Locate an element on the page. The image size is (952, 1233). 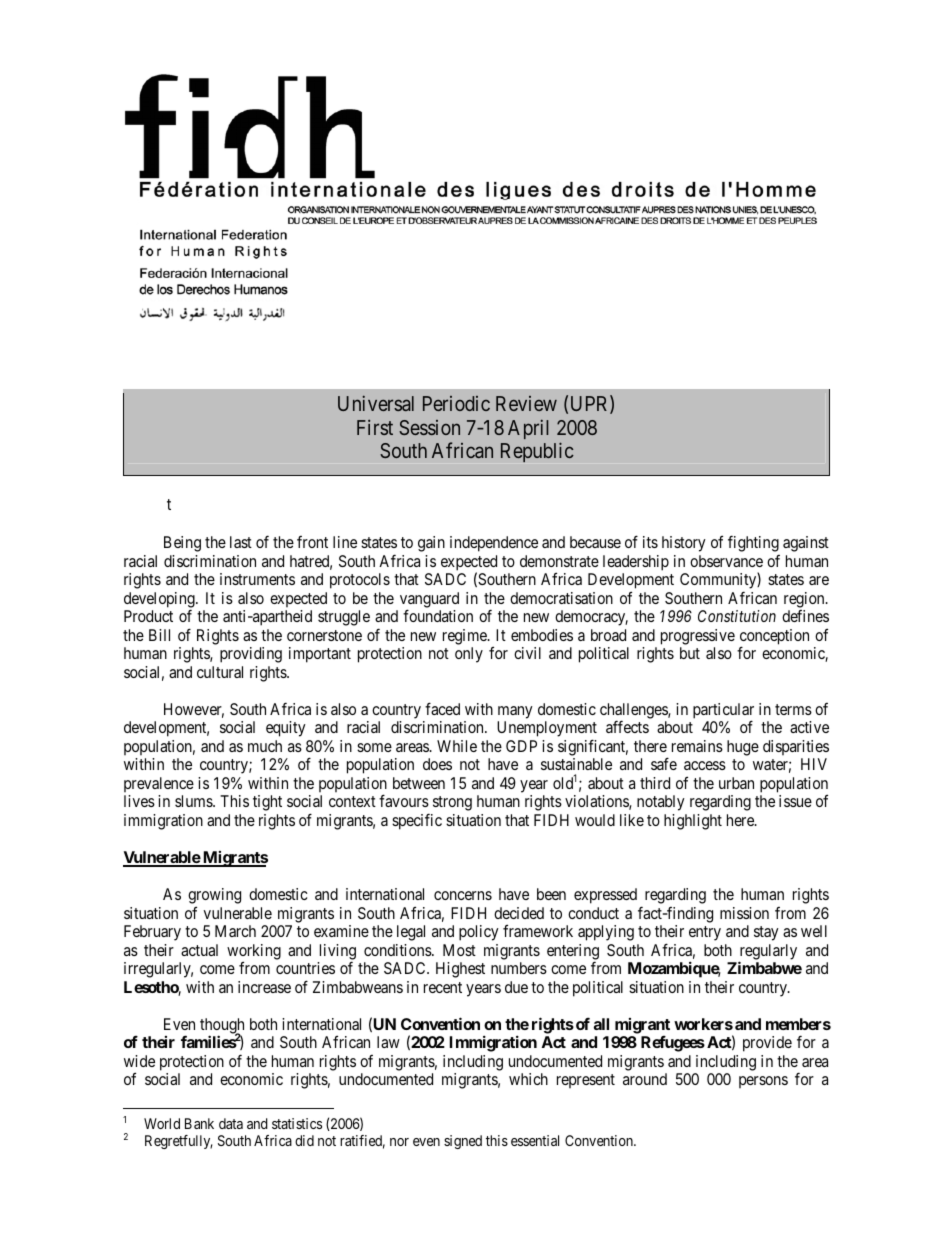
prevalence is located at coordinates (159, 784).
